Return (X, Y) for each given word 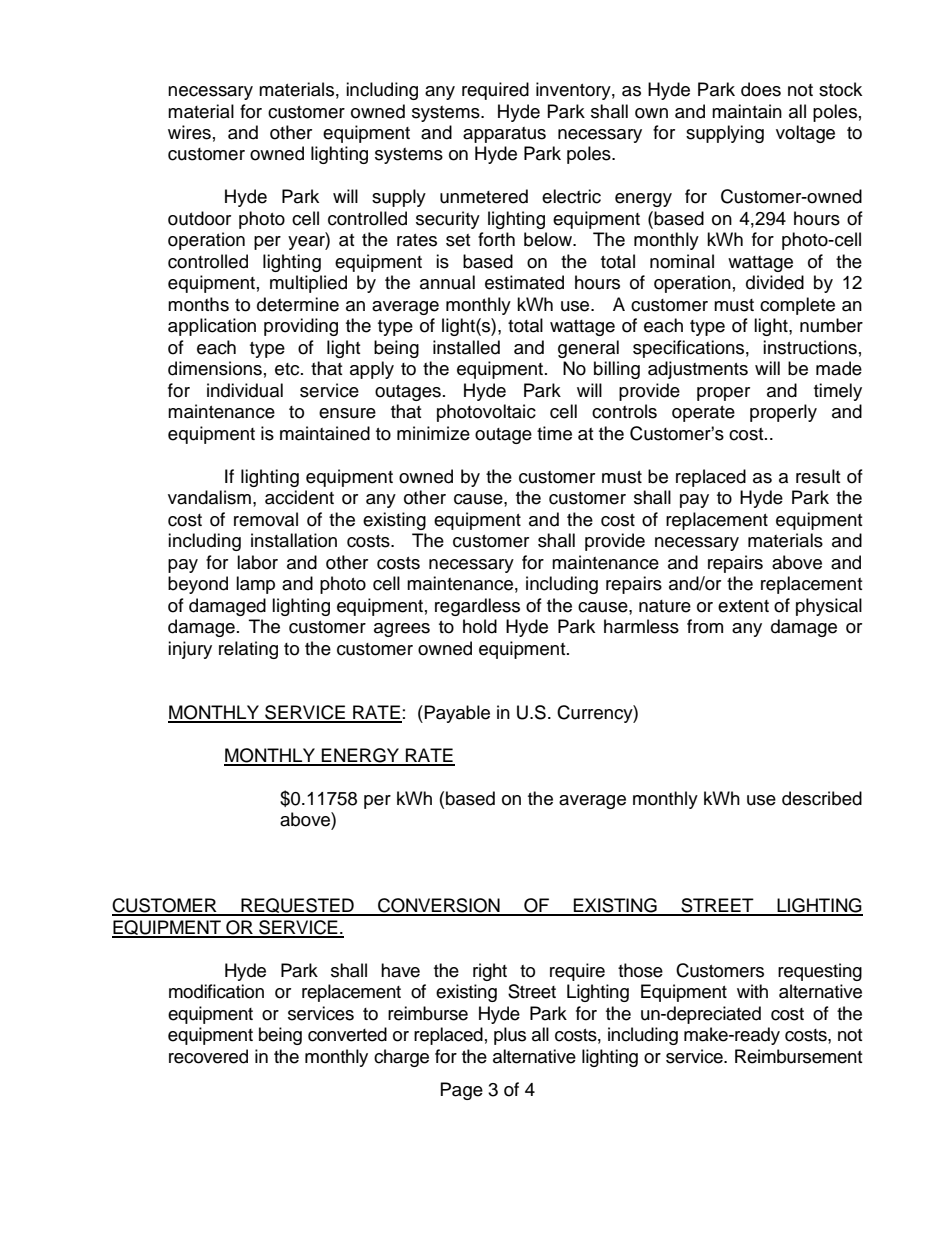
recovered (208, 1056)
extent (743, 606)
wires (189, 132)
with (752, 991)
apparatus (504, 135)
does (761, 89)
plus (510, 1036)
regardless (477, 607)
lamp (255, 585)
